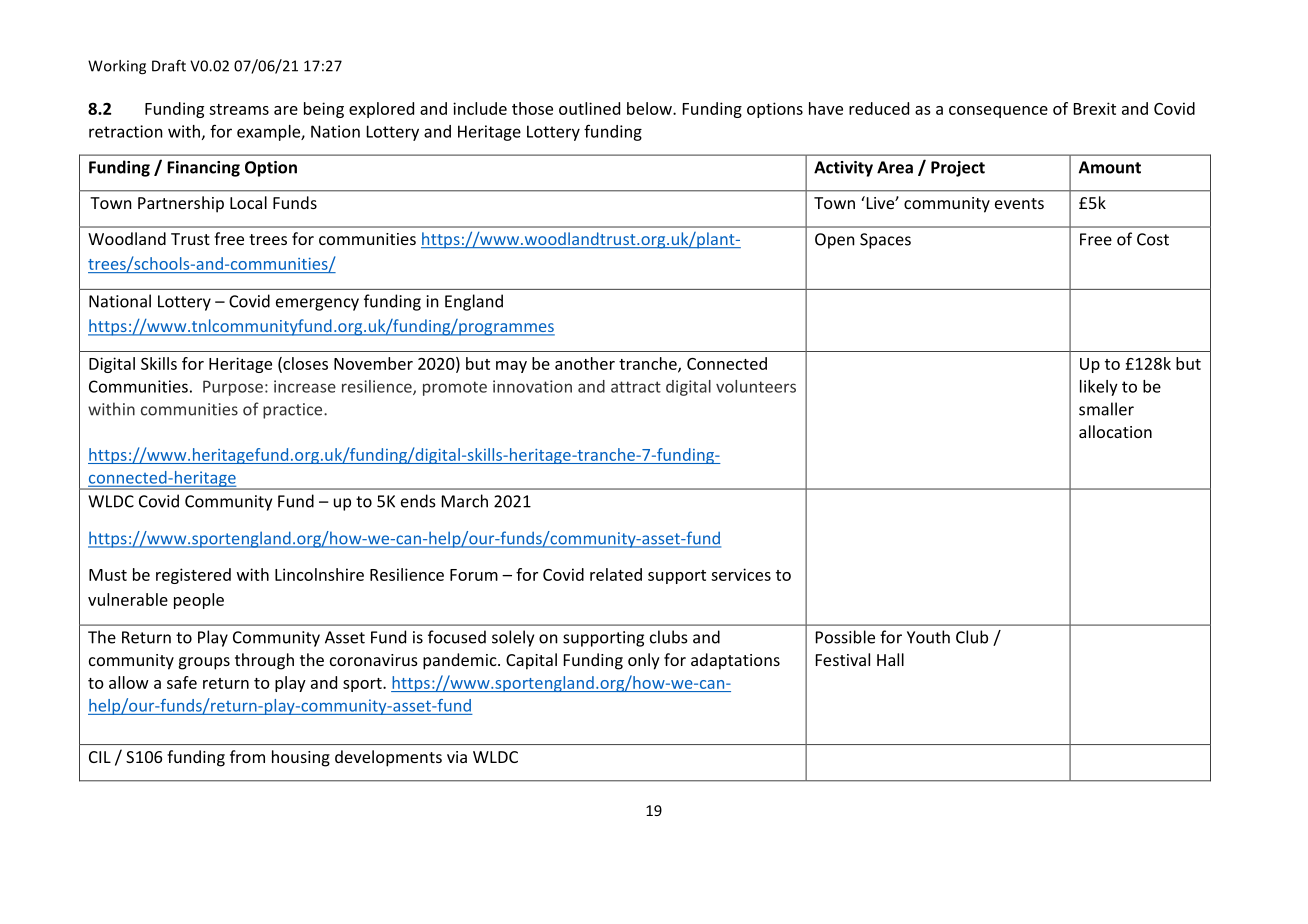 Image resolution: width=1308 pixels, height=924 pixels. Describe the element at coordinates (193, 576) in the screenshot. I see `registered` at that location.
